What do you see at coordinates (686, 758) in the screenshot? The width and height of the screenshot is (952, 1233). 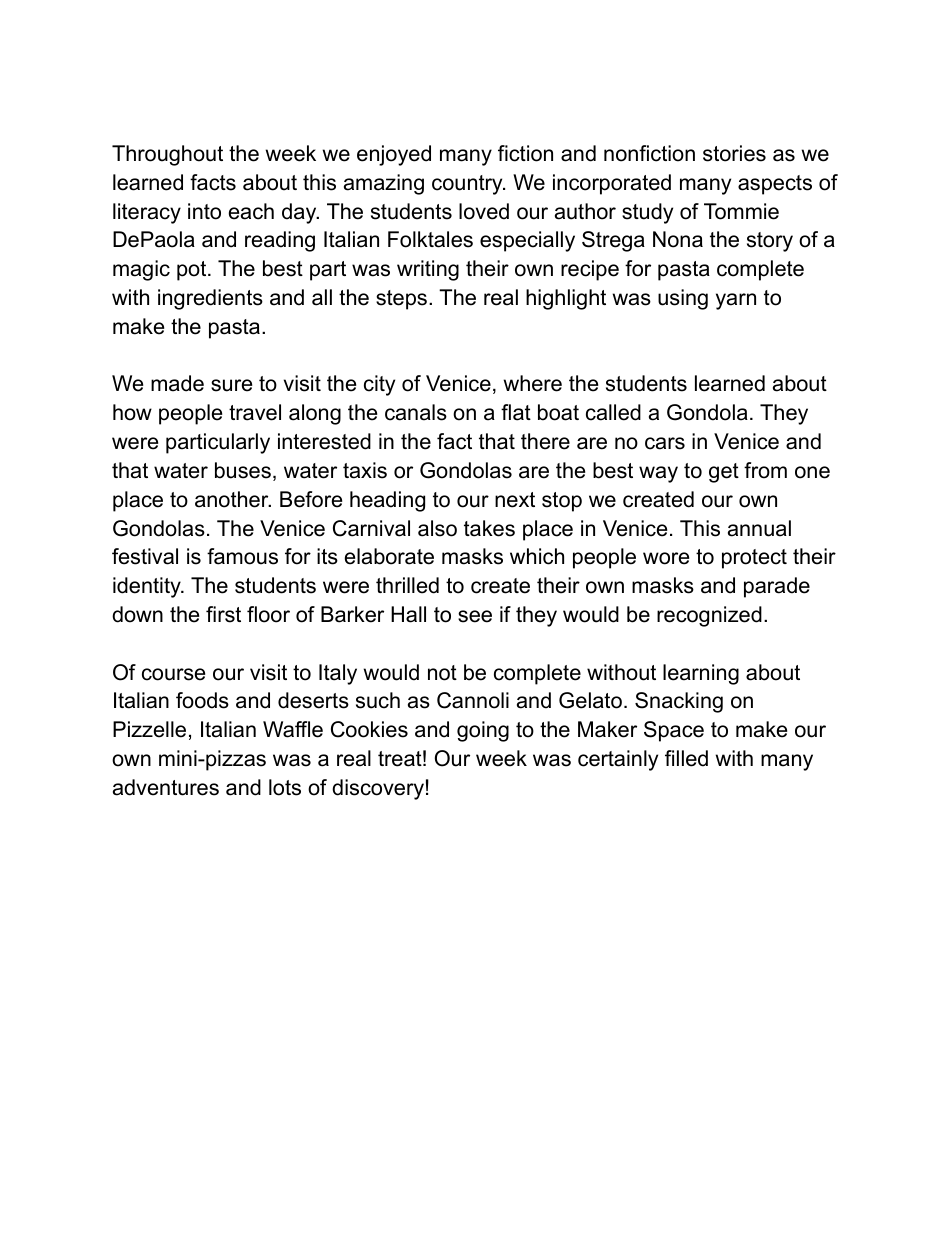 I see `filled` at bounding box center [686, 758].
